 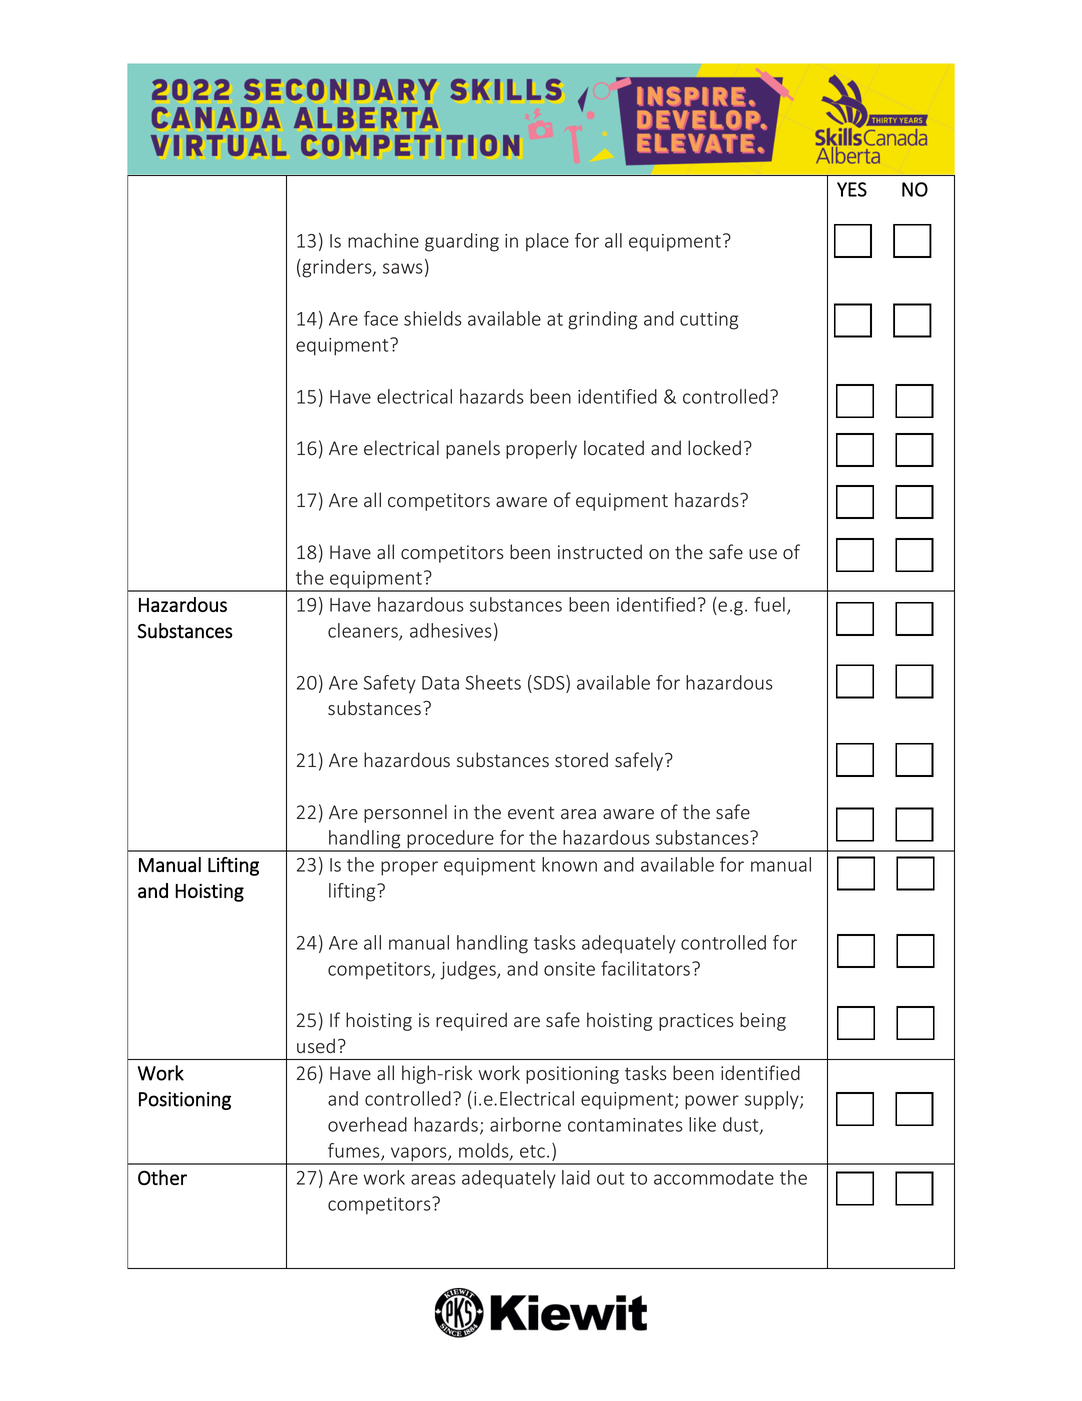 I want to click on molds, so click(x=485, y=1151).
